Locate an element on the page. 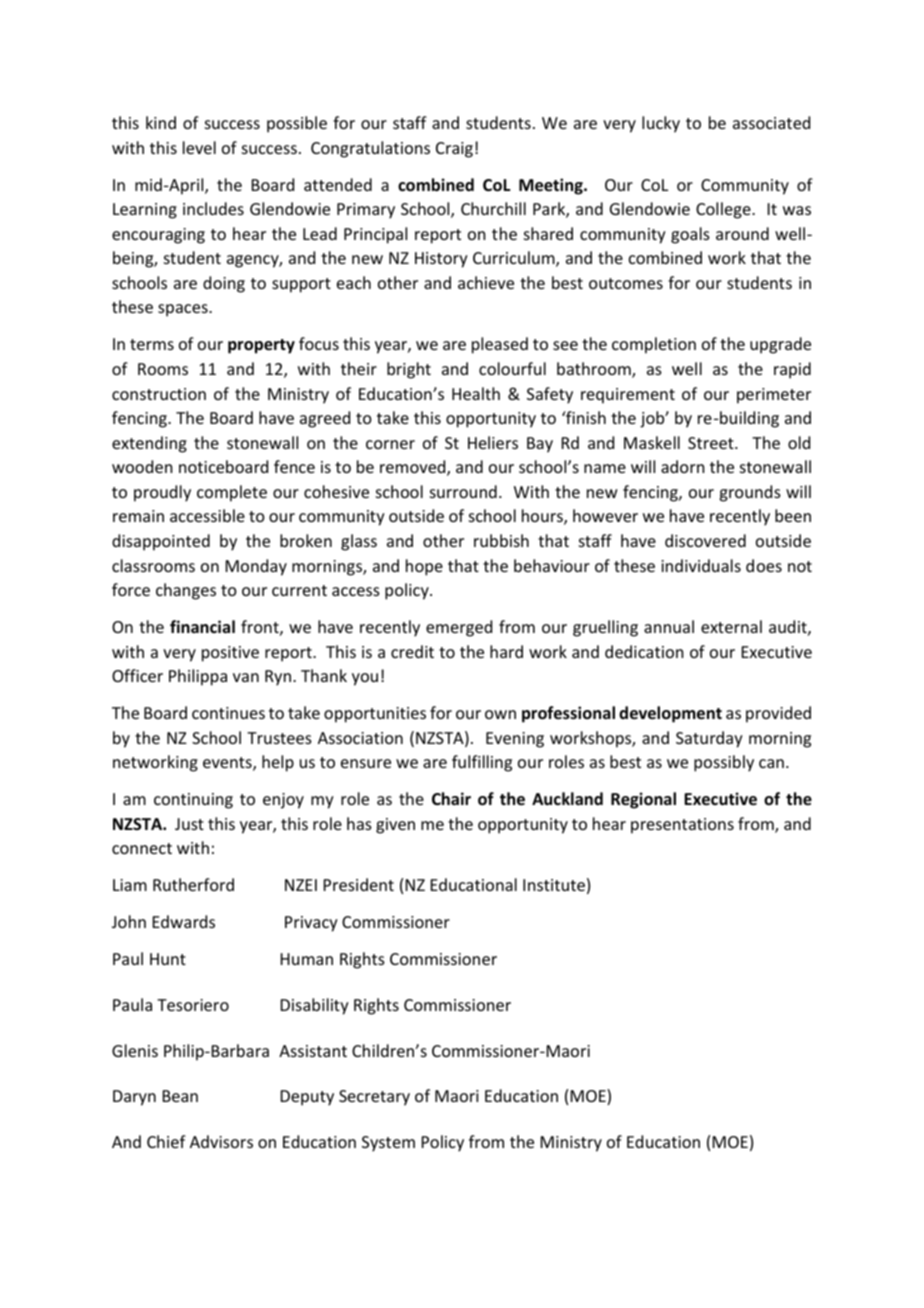  given is located at coordinates (395, 826).
